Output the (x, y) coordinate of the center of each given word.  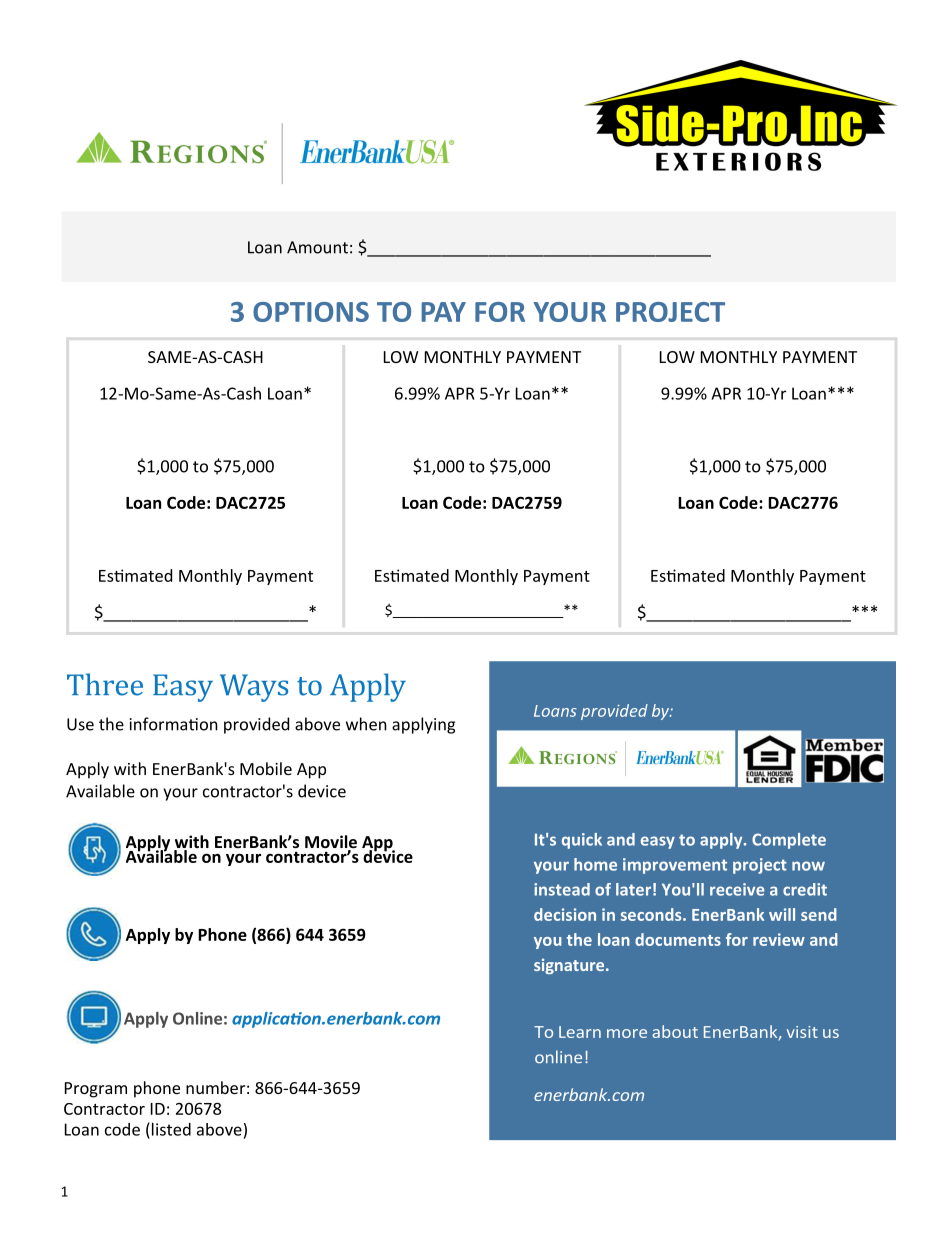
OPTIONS (311, 312)
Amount (317, 247)
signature (570, 966)
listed (171, 1129)
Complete (789, 841)
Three (105, 684)
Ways (254, 688)
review (779, 939)
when (366, 724)
